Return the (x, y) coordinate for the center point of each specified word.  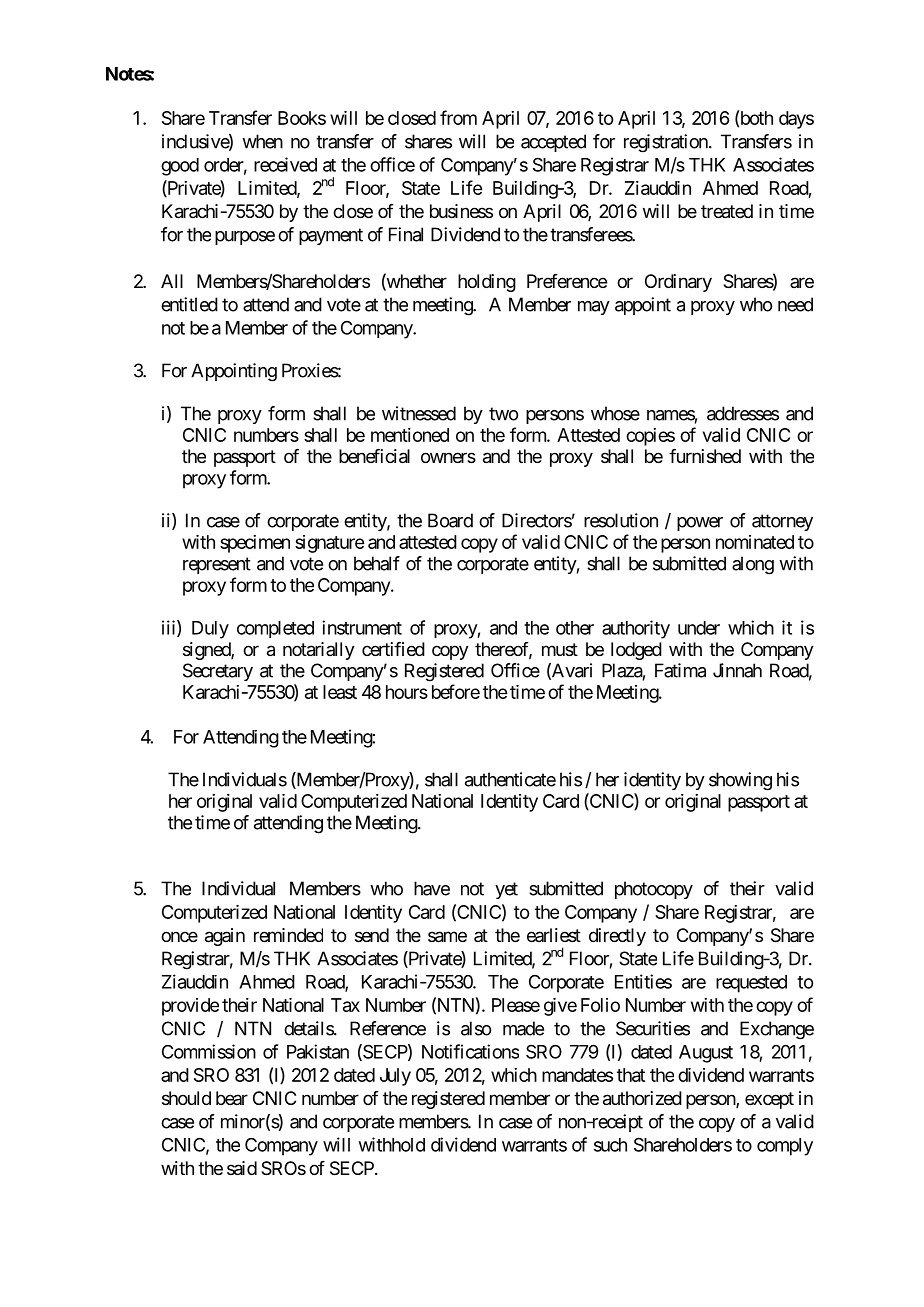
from (458, 117)
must (560, 649)
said (242, 1168)
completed (275, 629)
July (395, 1077)
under (699, 628)
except (769, 1100)
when (262, 141)
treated (727, 211)
